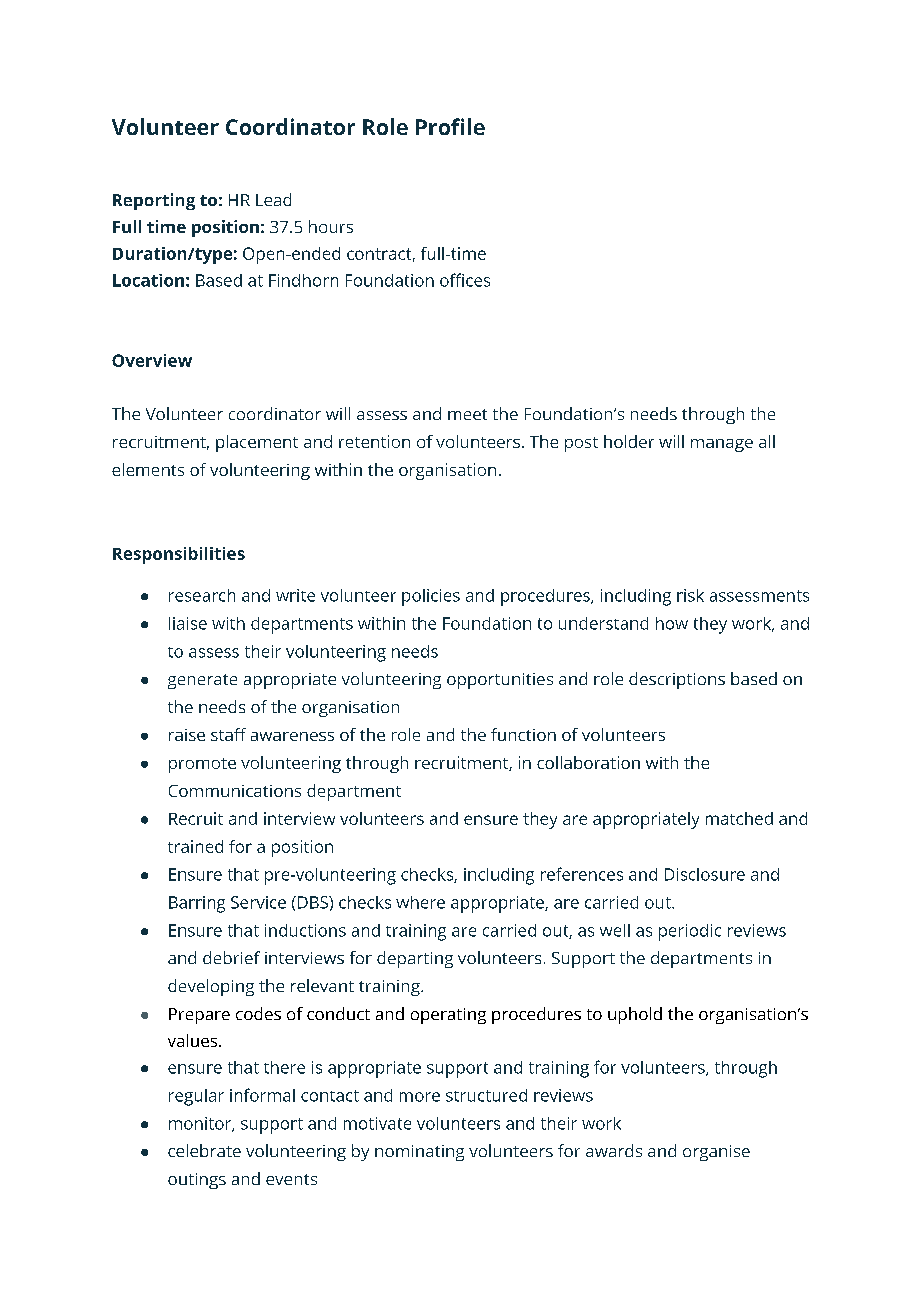  Describe the element at coordinates (197, 904) in the screenshot. I see `Barring` at that location.
